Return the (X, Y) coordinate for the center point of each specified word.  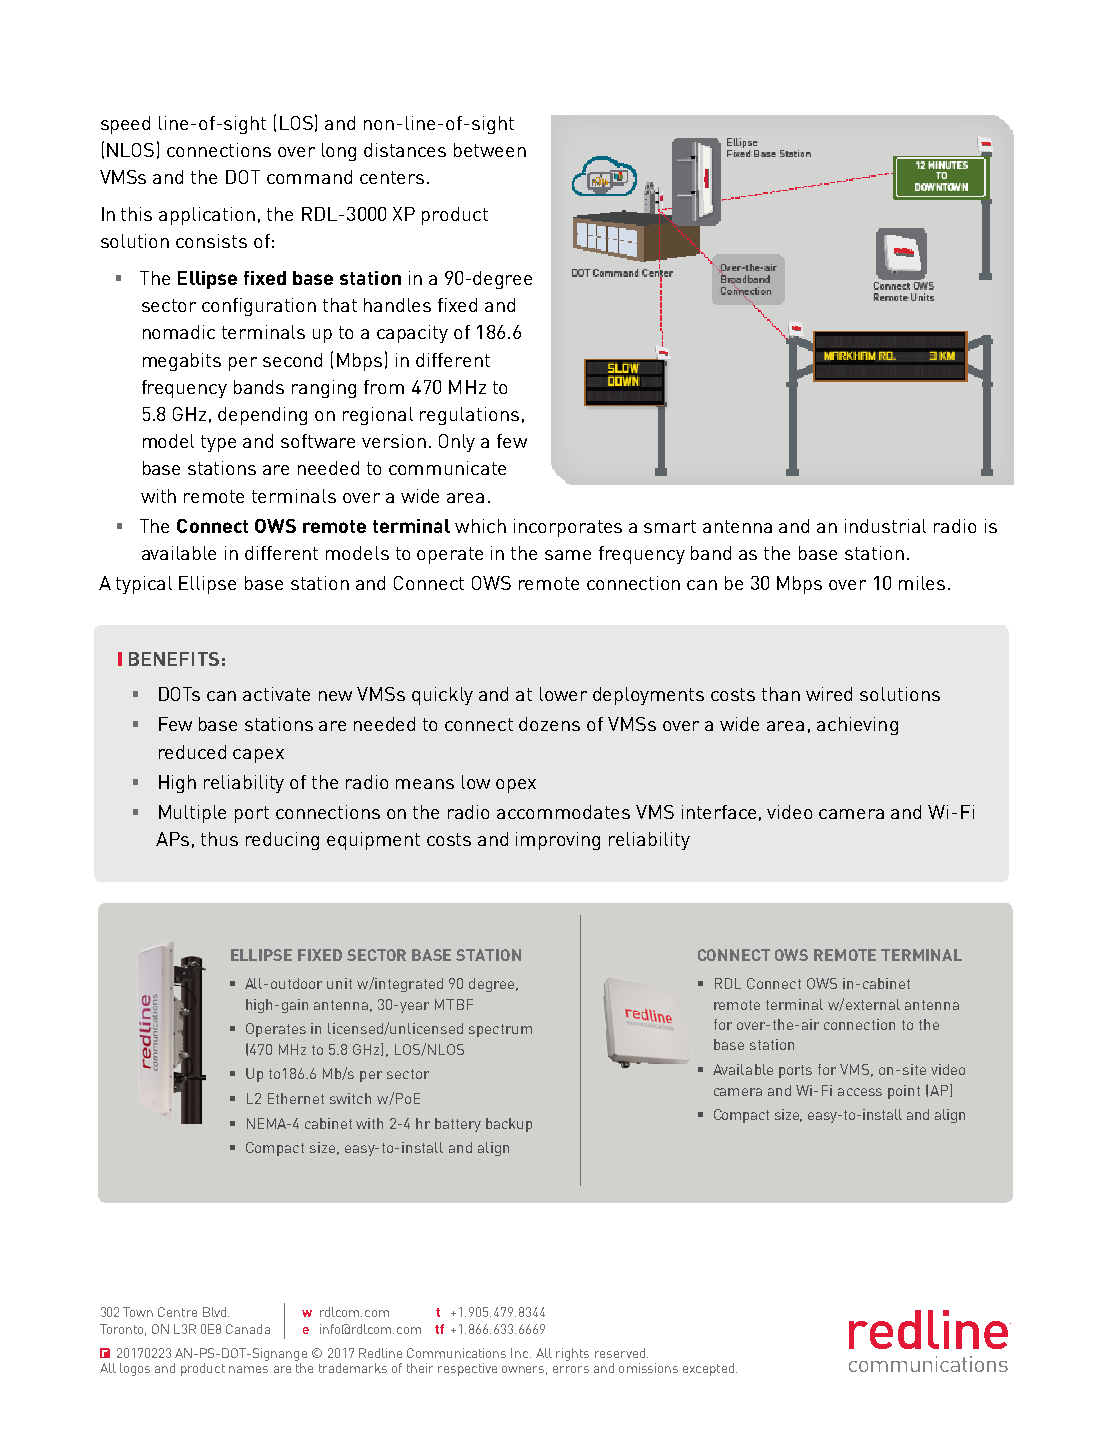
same (568, 555)
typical (144, 585)
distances (405, 150)
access (860, 1092)
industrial (885, 526)
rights (572, 1354)
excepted (708, 1369)
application (207, 216)
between (490, 150)
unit (339, 983)
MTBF (454, 1004)
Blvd (216, 1312)
